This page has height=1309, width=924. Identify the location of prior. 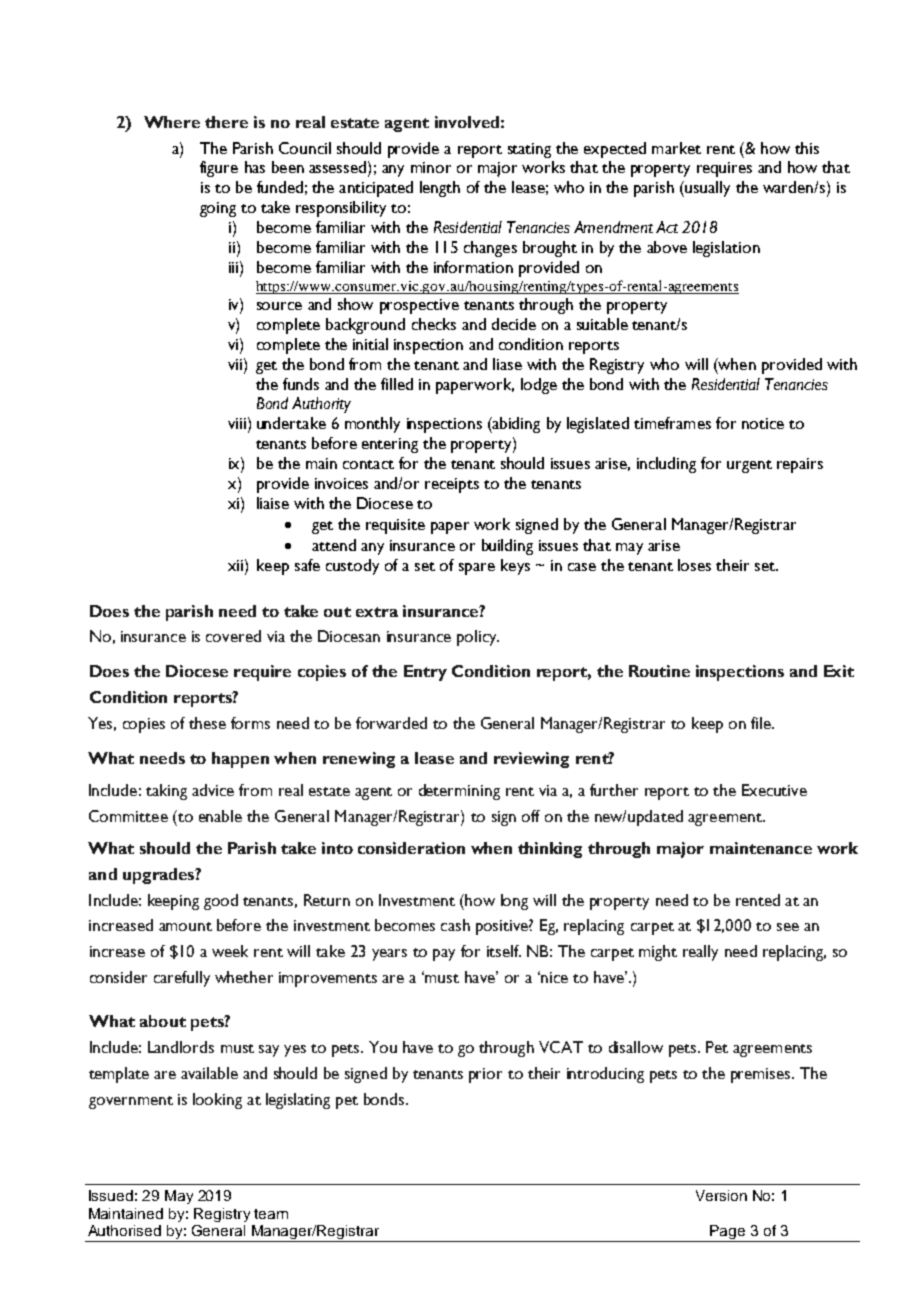
(485, 1075).
